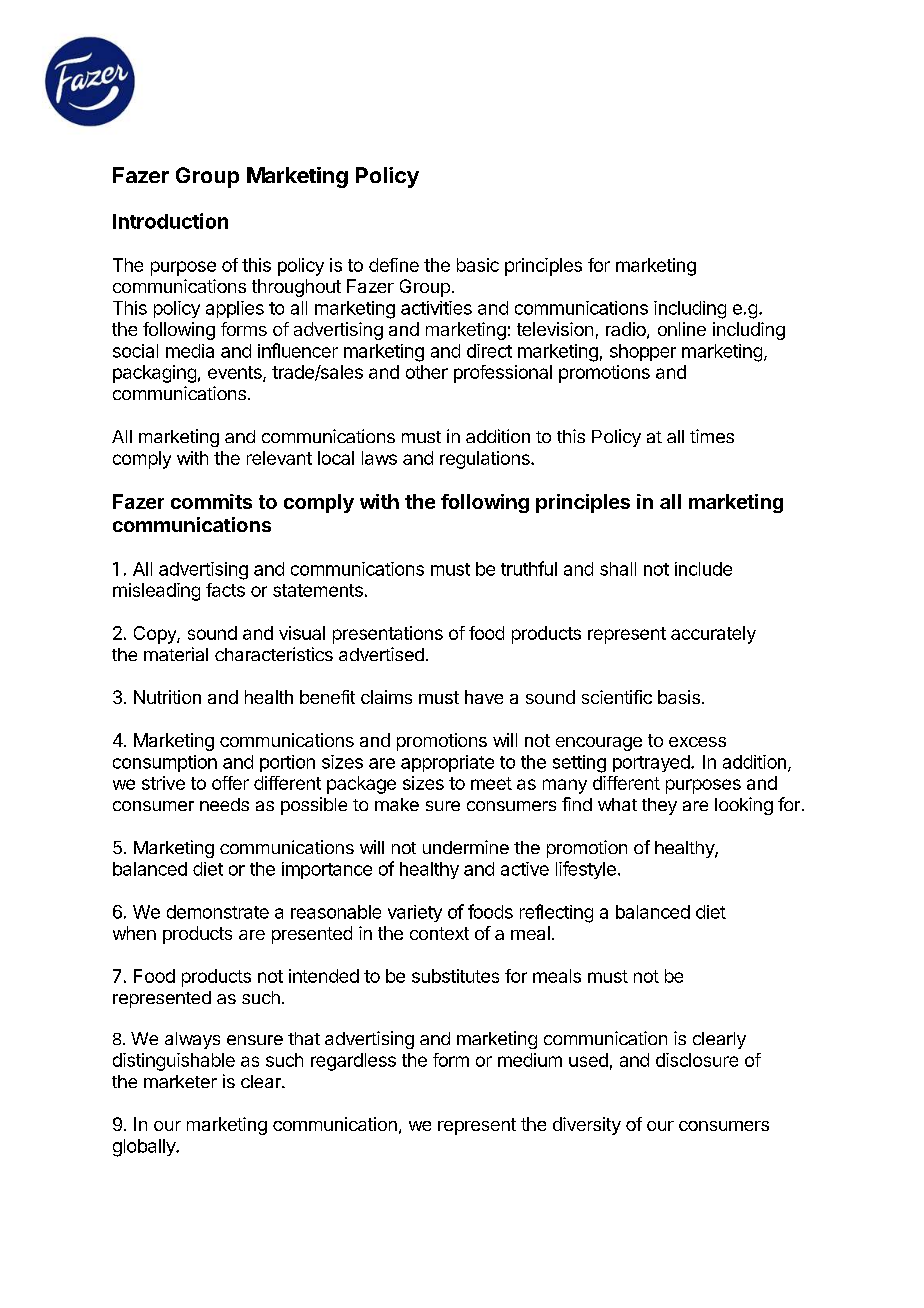 The width and height of the image is (924, 1308). Describe the element at coordinates (486, 460) in the image. I see `regulations` at that location.
